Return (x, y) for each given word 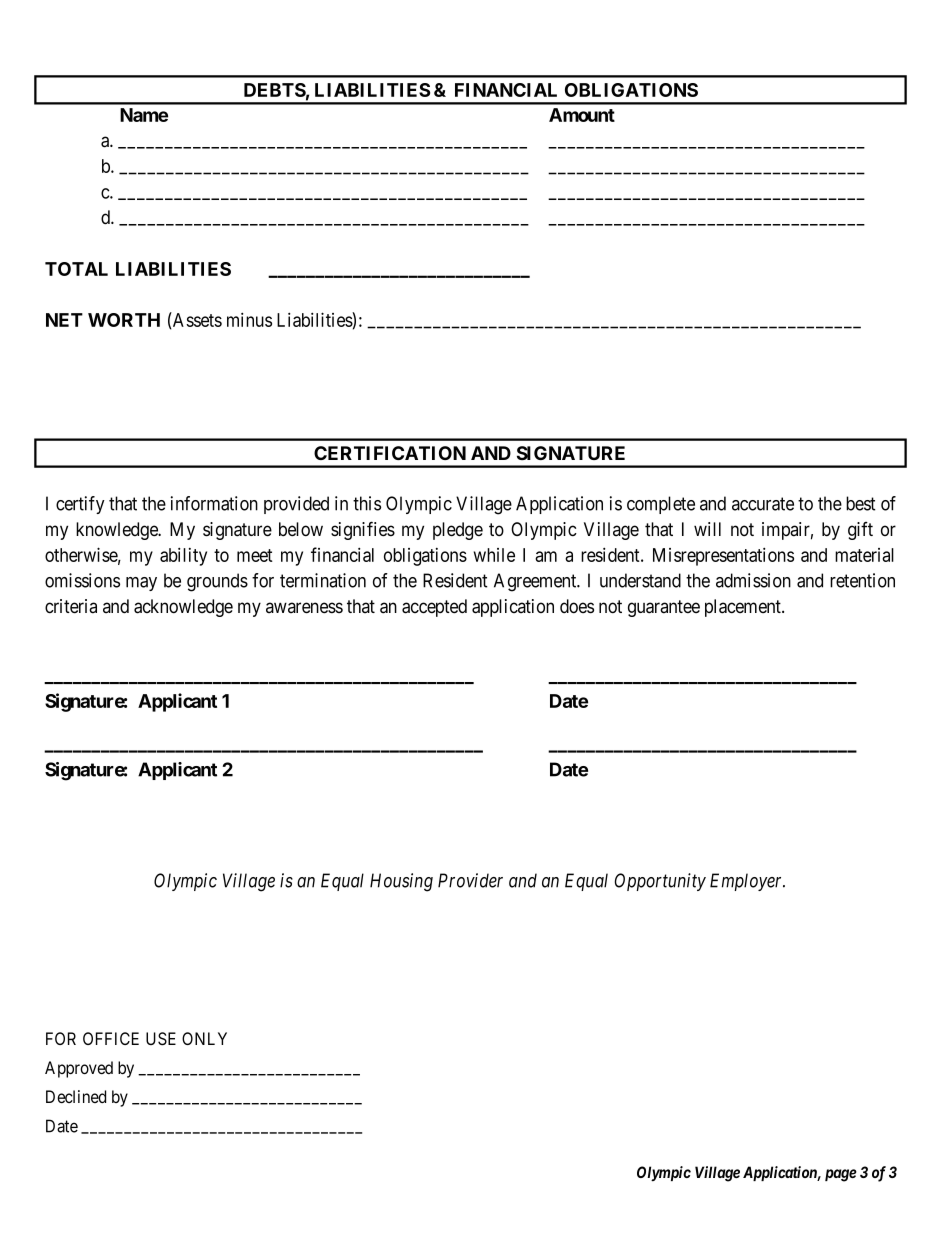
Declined (76, 1096)
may (141, 584)
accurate (763, 504)
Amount (582, 115)
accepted (434, 608)
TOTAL (76, 269)
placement (744, 608)
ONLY (204, 1038)
